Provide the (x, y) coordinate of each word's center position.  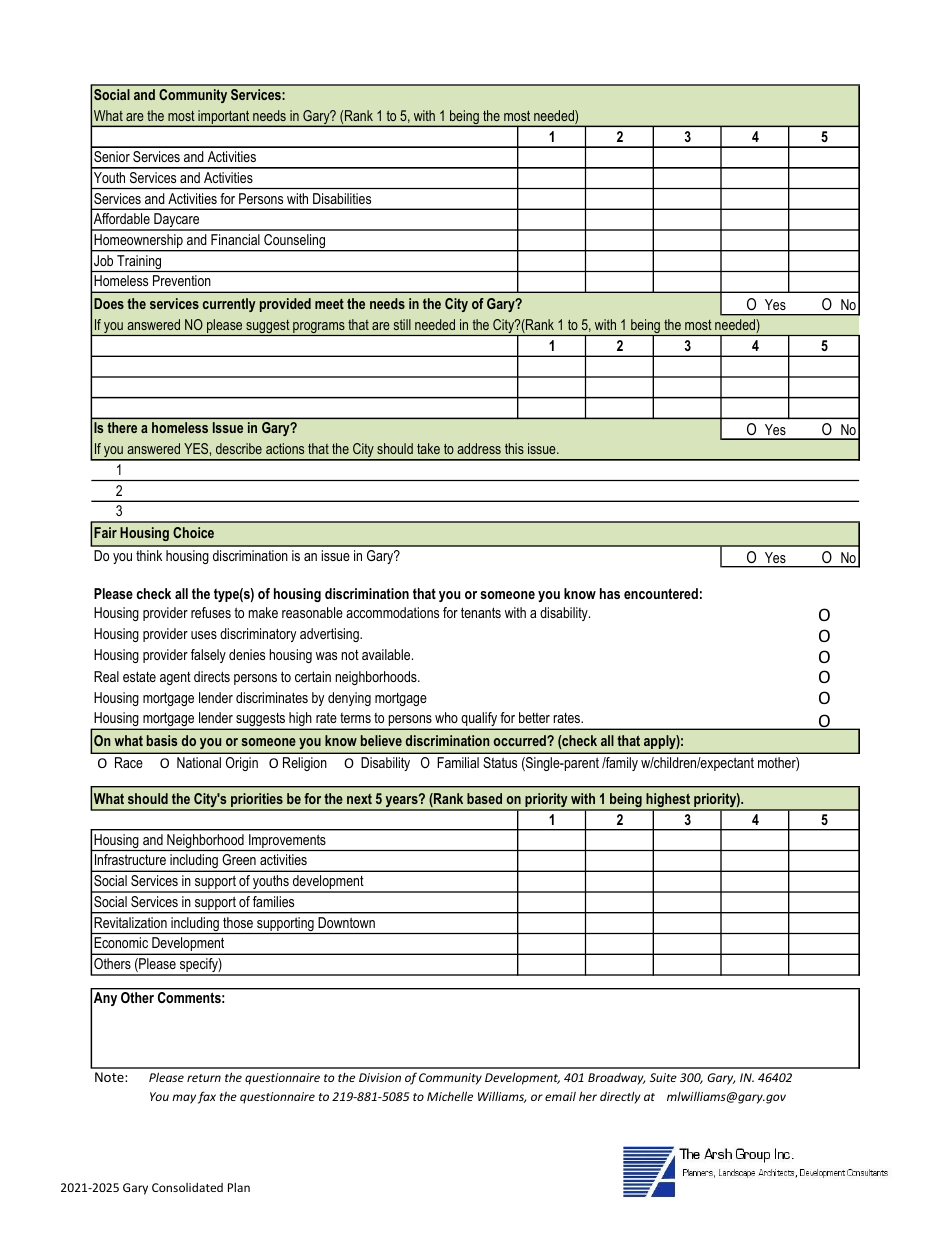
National (199, 762)
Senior (112, 156)
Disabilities (342, 198)
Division (380, 1077)
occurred (521, 740)
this (514, 448)
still (402, 324)
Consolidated (187, 1187)
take (428, 448)
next (359, 799)
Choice (193, 532)
